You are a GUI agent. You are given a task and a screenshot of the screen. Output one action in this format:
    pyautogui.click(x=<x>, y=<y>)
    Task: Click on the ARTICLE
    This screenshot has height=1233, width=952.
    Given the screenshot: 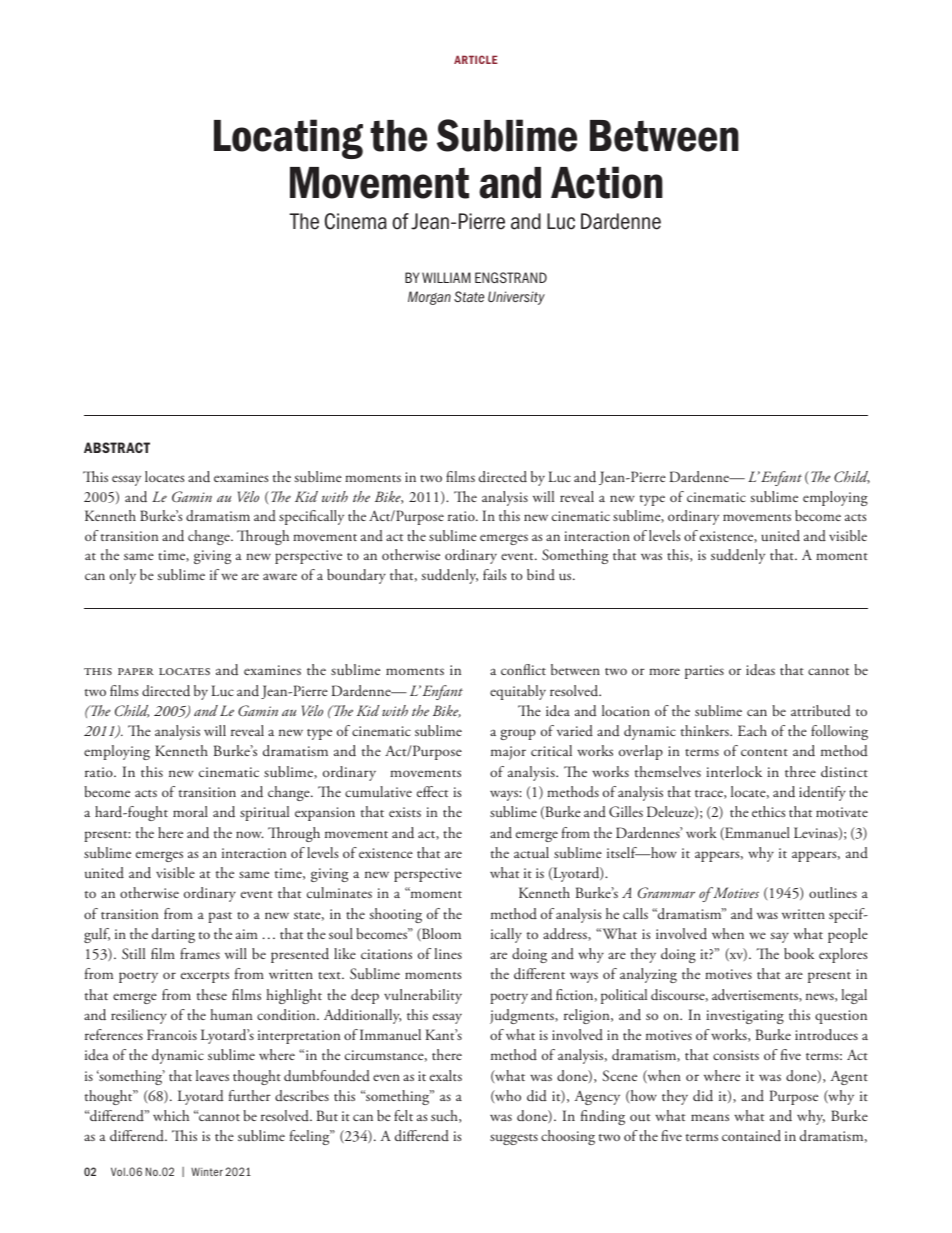 What is the action you would take?
    pyautogui.click(x=476, y=59)
